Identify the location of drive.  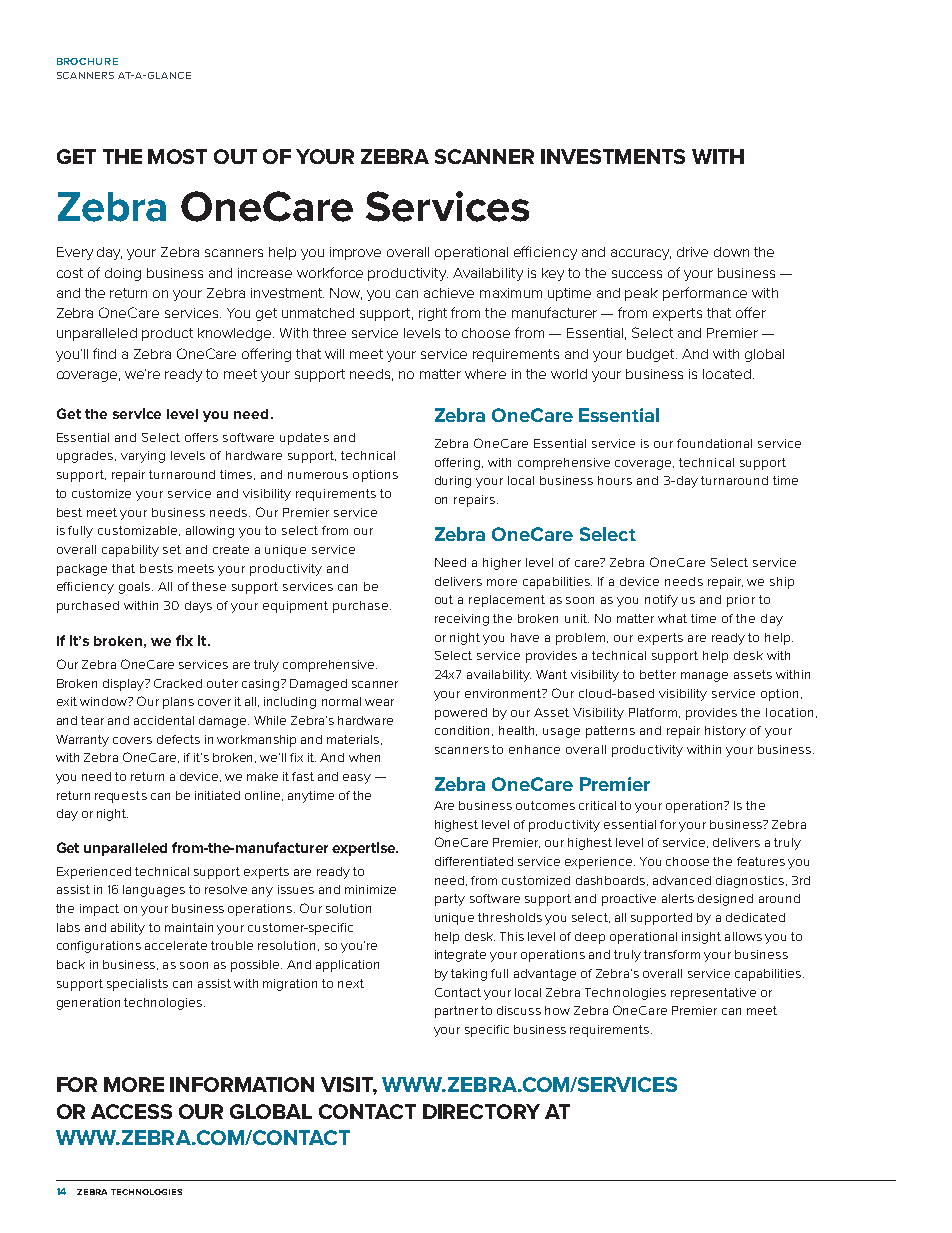
(692, 252).
